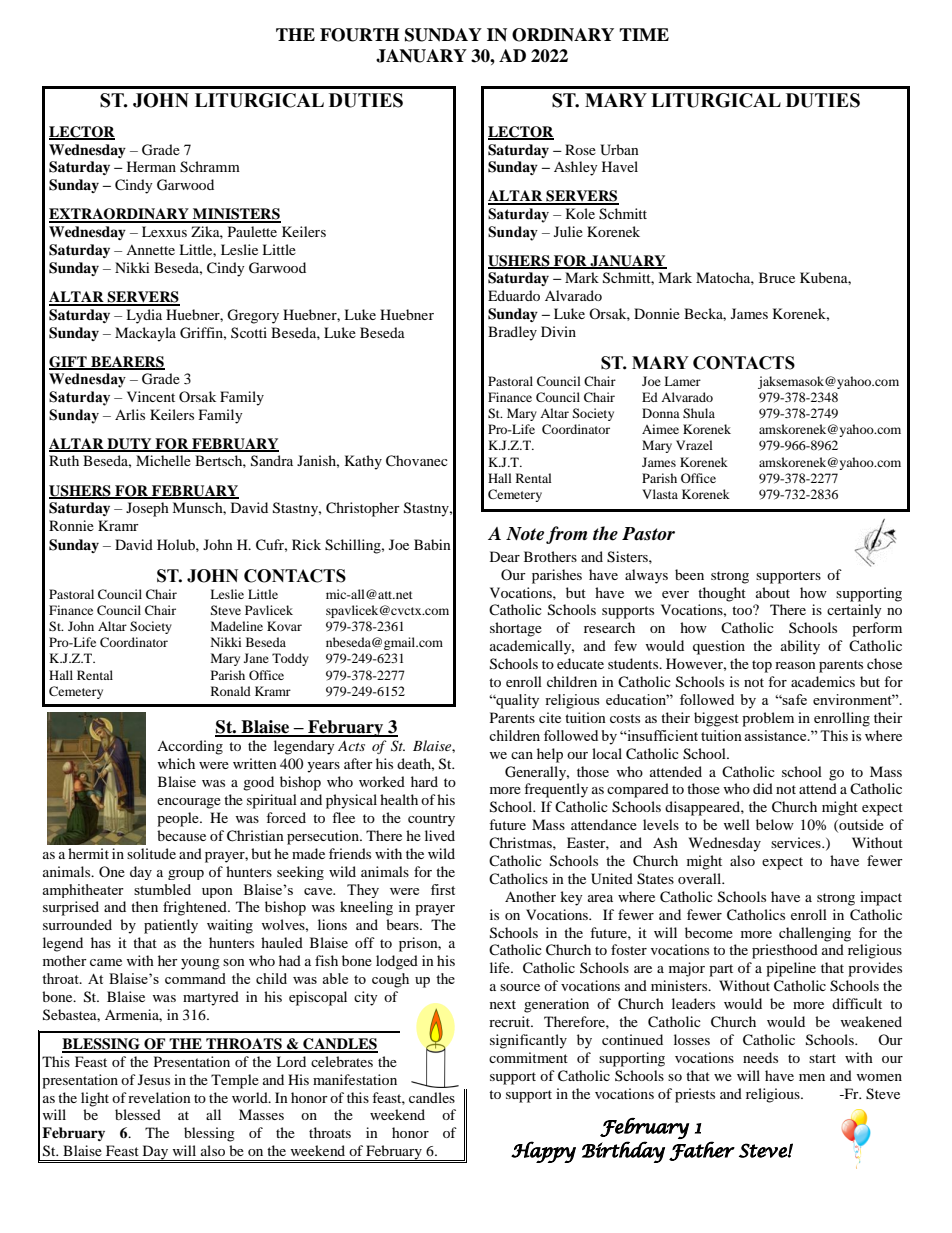 Image resolution: width=952 pixels, height=1233 pixels. I want to click on services, so click(797, 842).
